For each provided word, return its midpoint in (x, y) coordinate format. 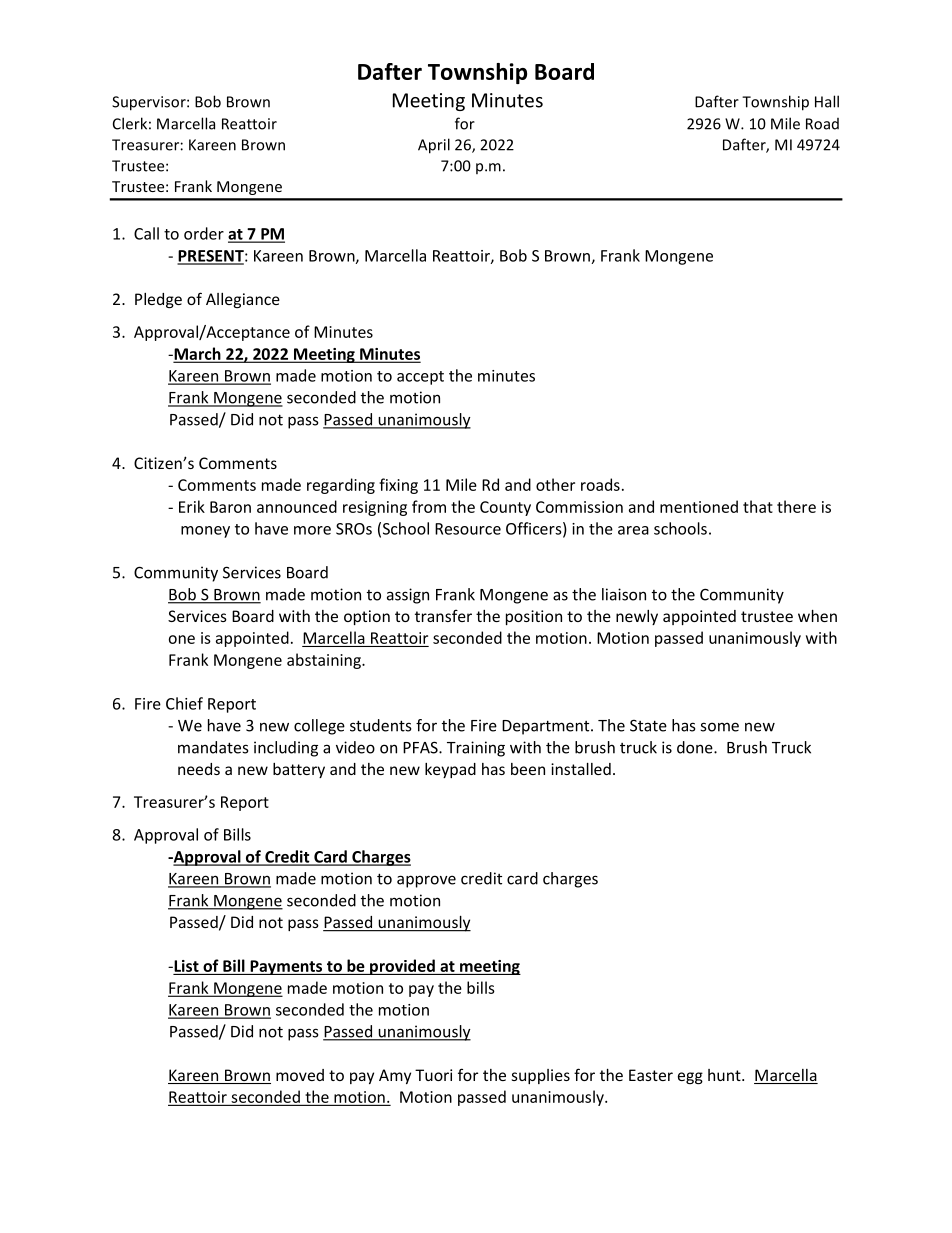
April (434, 146)
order (204, 233)
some (719, 727)
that (758, 506)
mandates (213, 747)
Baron (230, 507)
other (555, 484)
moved (300, 1075)
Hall (827, 101)
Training (476, 749)
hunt (725, 1075)
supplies (540, 1076)
